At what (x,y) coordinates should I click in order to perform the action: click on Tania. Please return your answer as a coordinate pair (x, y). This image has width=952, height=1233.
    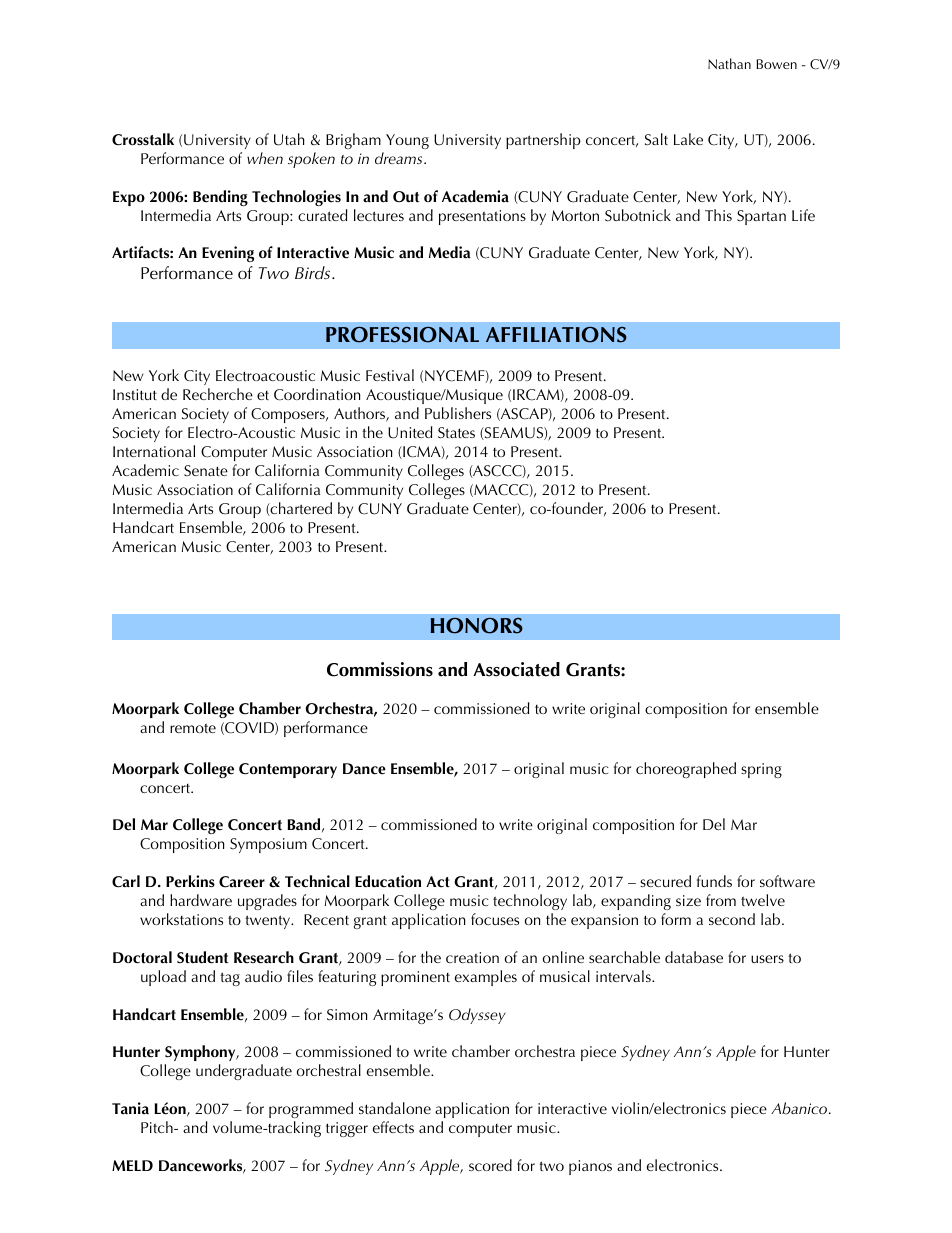
    Looking at the image, I should click on (130, 1108).
